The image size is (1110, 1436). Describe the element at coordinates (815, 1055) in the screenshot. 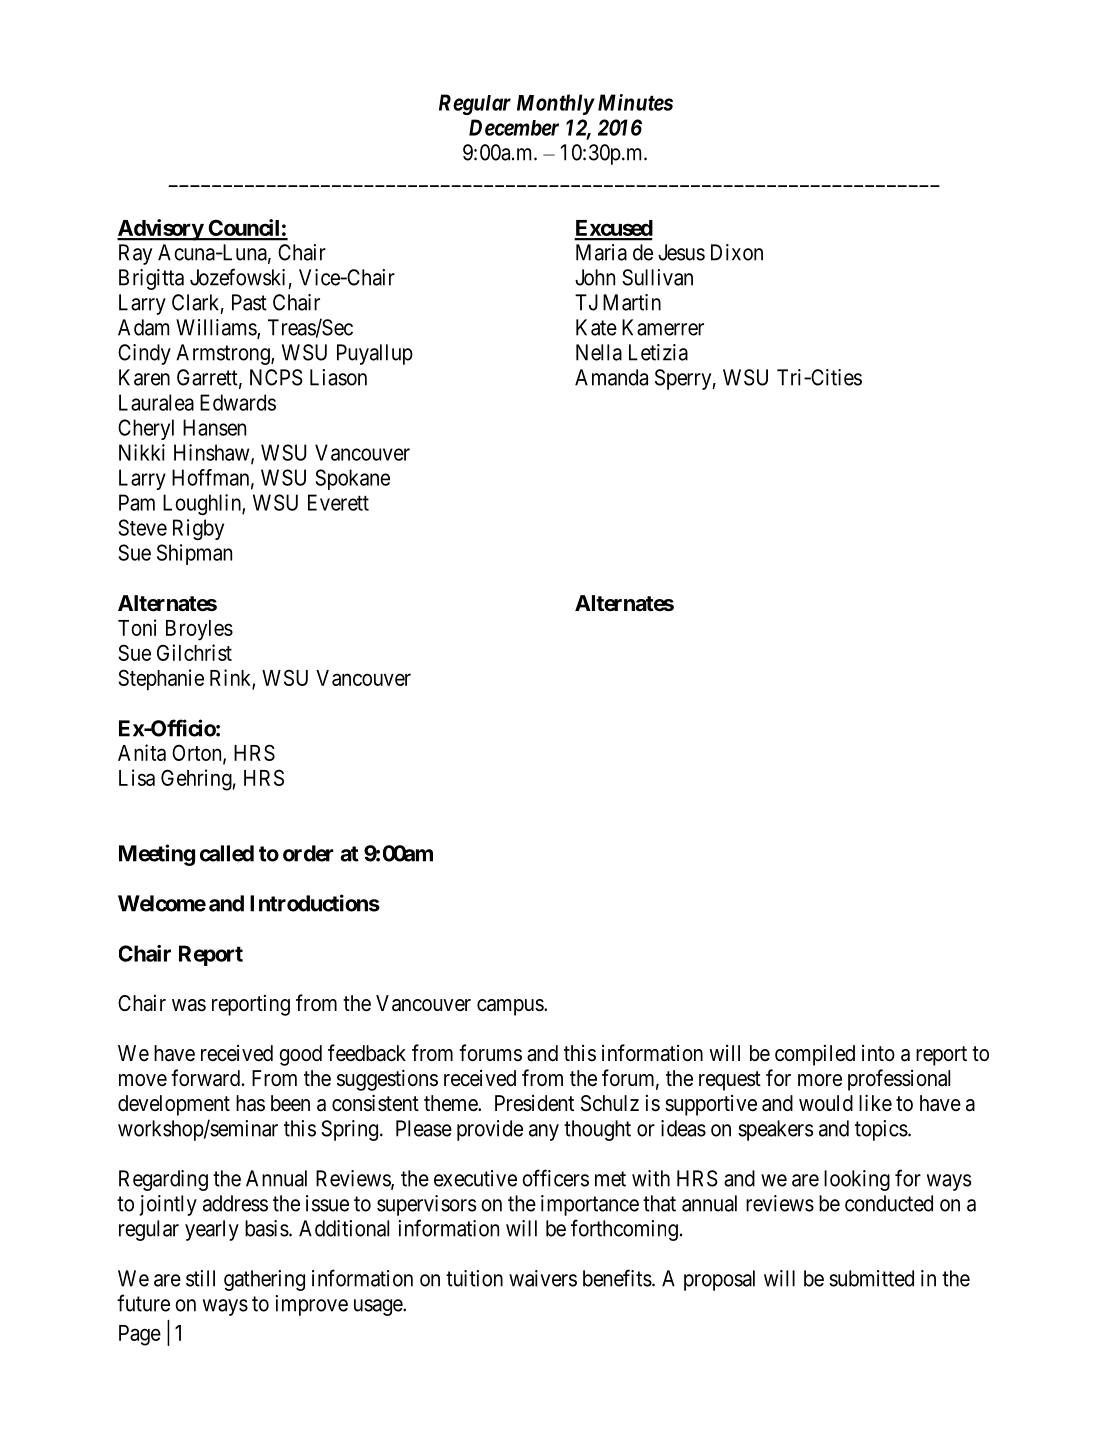

I see `compiled` at that location.
